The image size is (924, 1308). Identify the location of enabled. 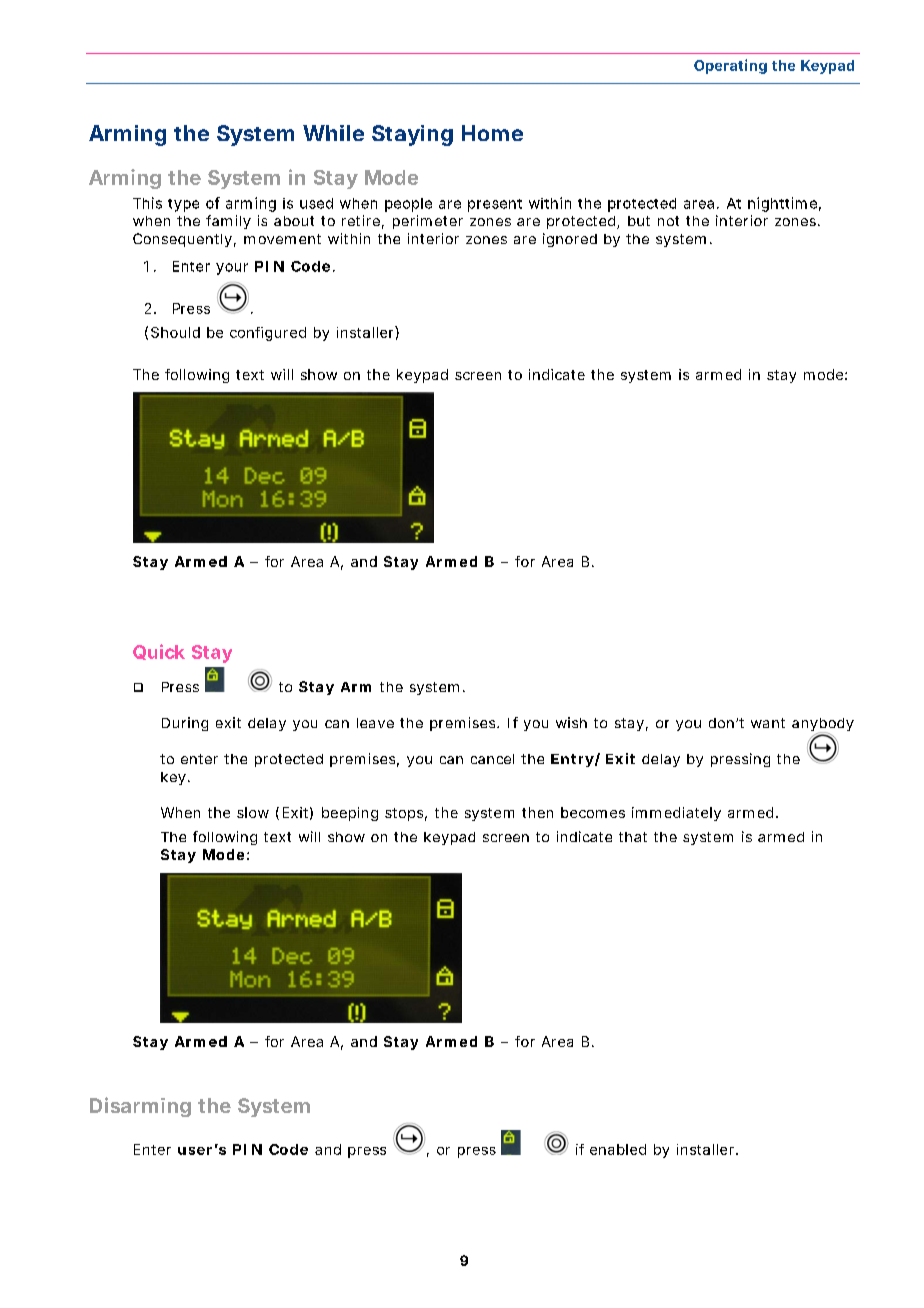
(618, 1149).
